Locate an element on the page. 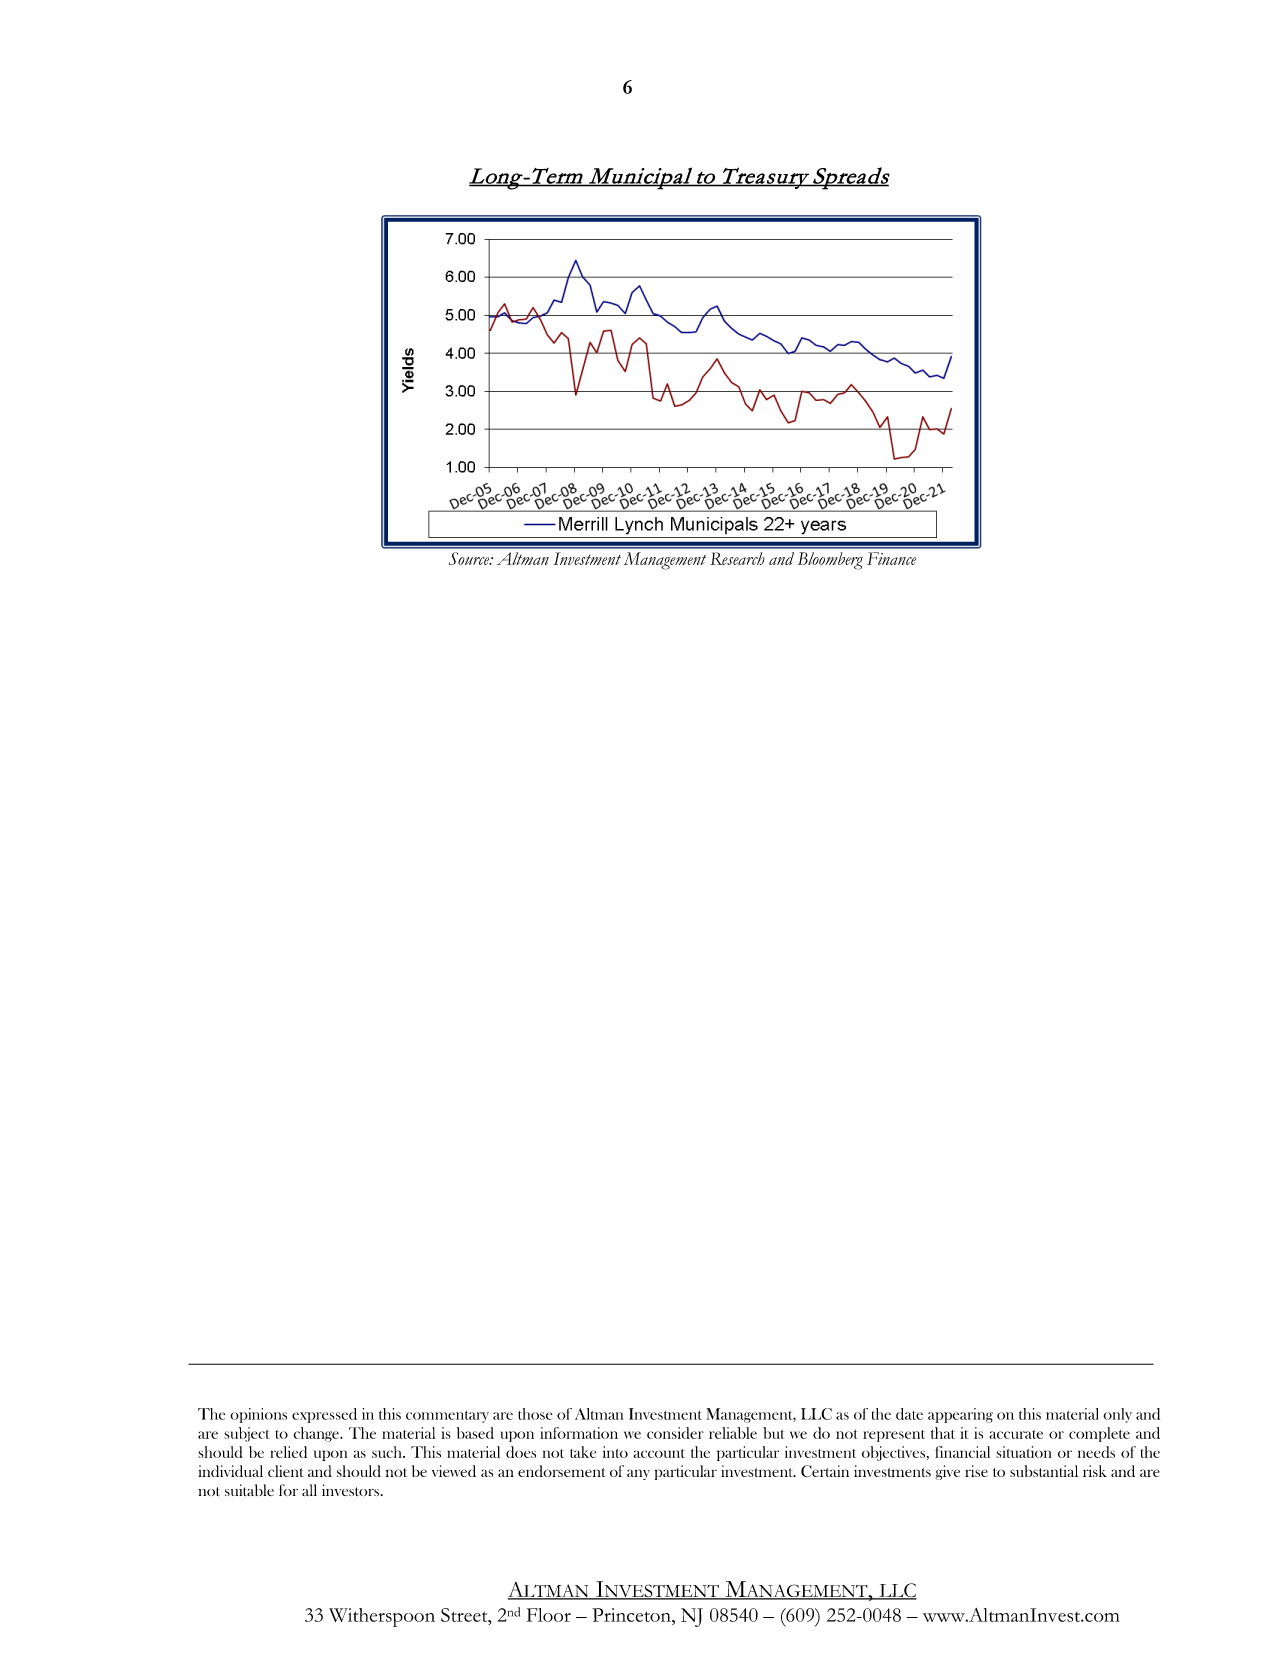  Research is located at coordinates (737, 558).
